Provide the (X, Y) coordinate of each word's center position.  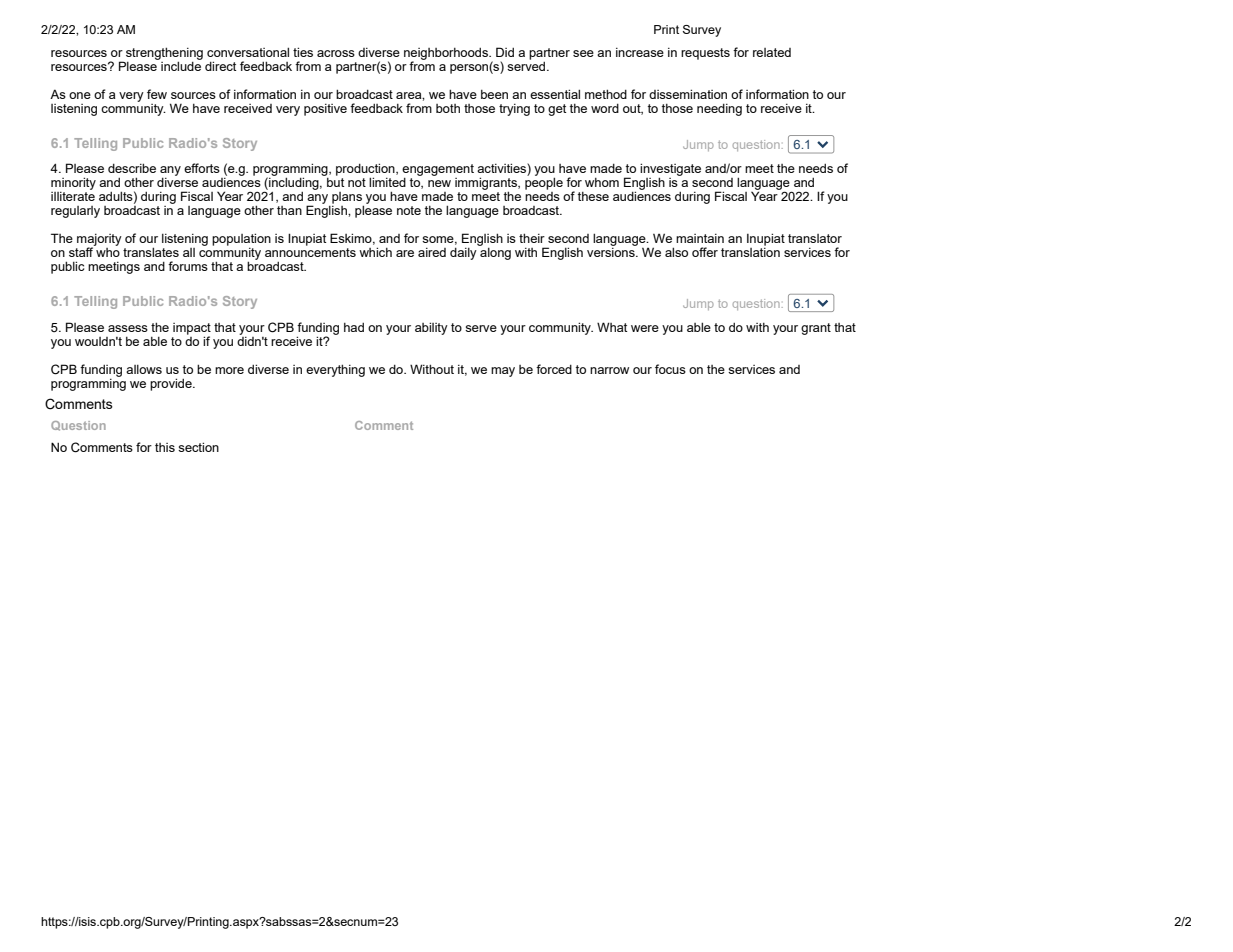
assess (128, 328)
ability (431, 328)
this (165, 447)
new (439, 183)
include (180, 65)
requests (705, 54)
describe (132, 168)
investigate (670, 171)
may (503, 372)
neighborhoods (447, 55)
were (645, 328)
